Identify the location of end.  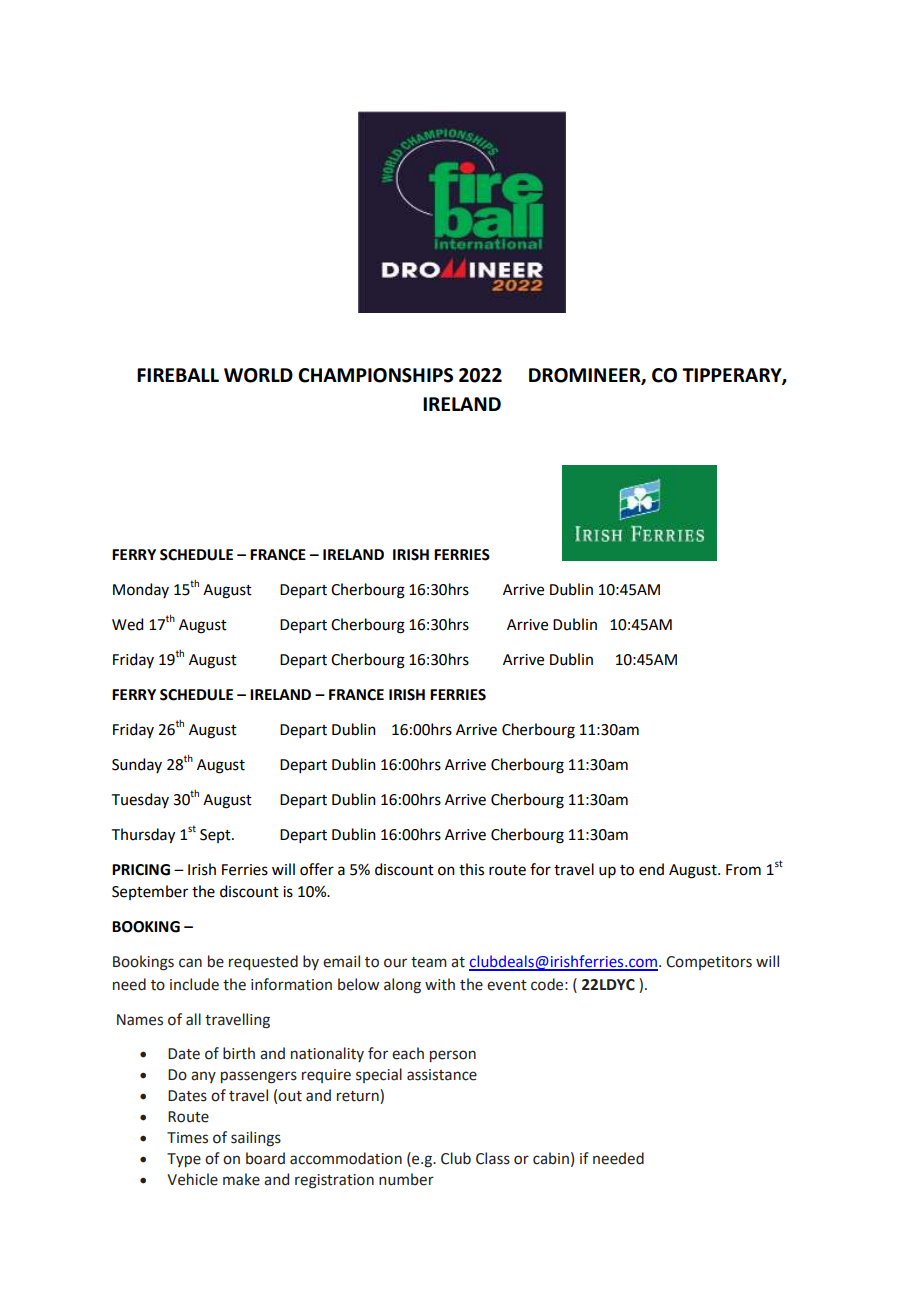
(651, 869).
